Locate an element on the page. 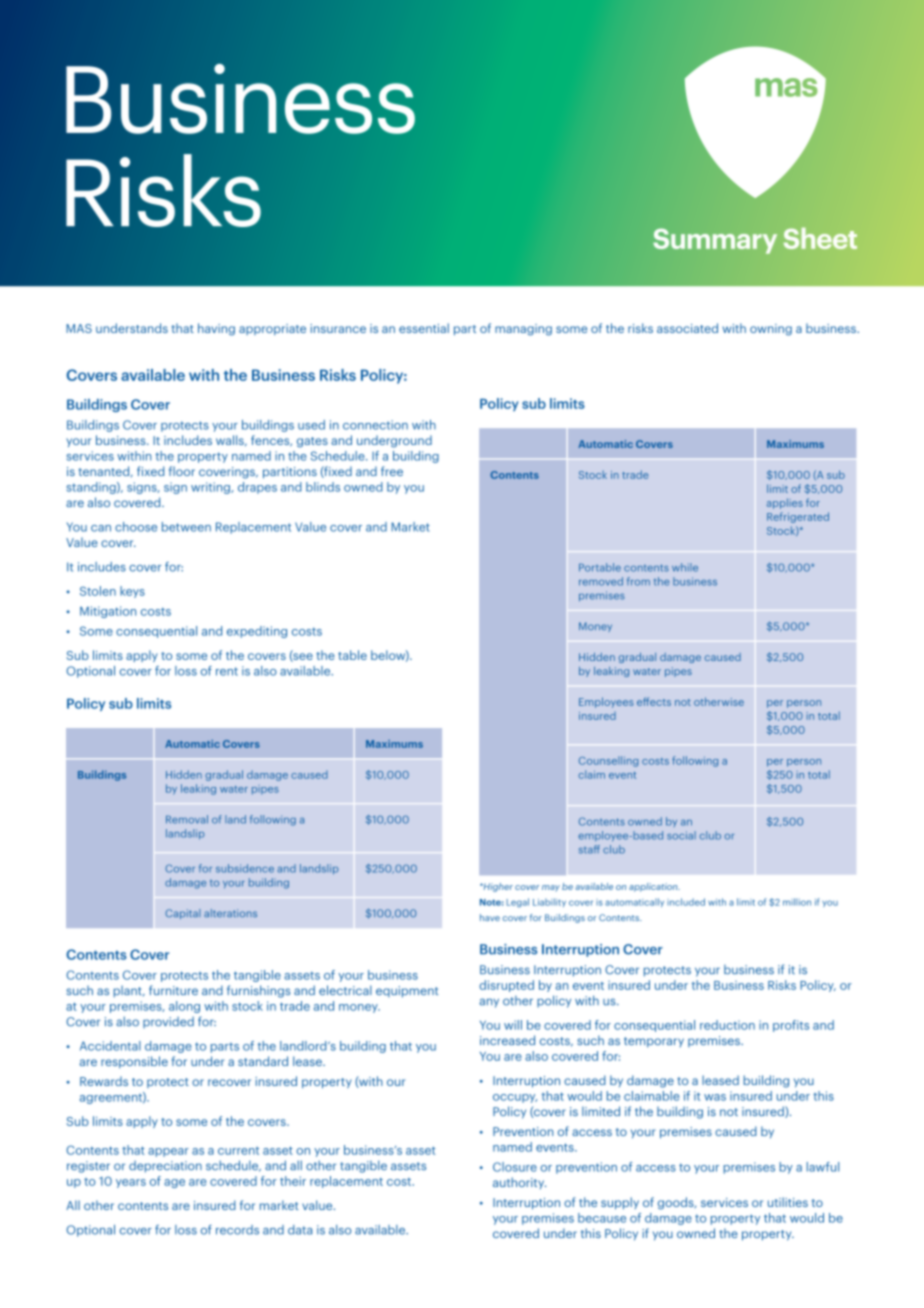 This page has height=1308, width=924. having is located at coordinates (216, 329).
